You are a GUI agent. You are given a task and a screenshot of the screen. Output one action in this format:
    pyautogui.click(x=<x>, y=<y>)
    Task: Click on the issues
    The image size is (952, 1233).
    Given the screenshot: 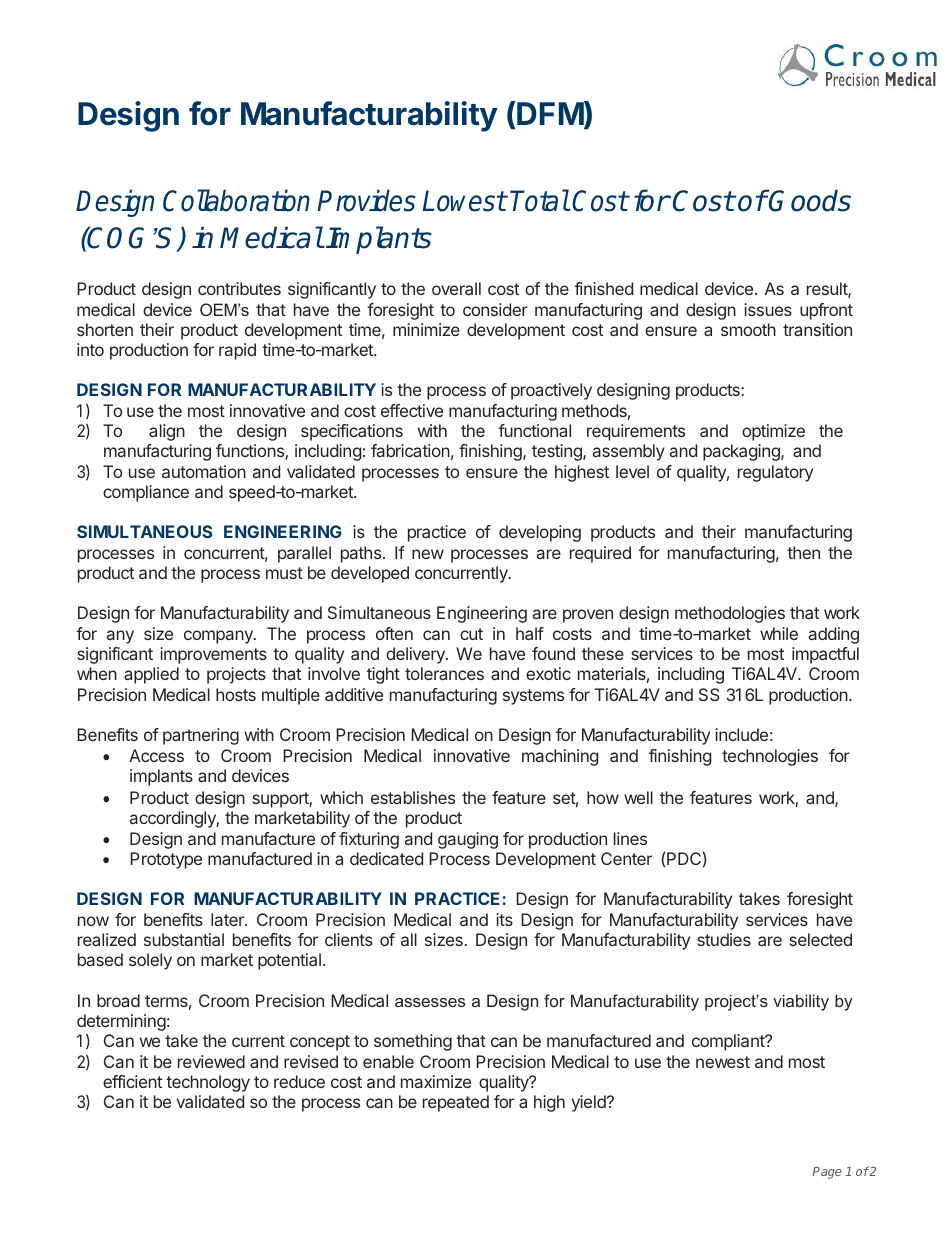 What is the action you would take?
    pyautogui.click(x=768, y=309)
